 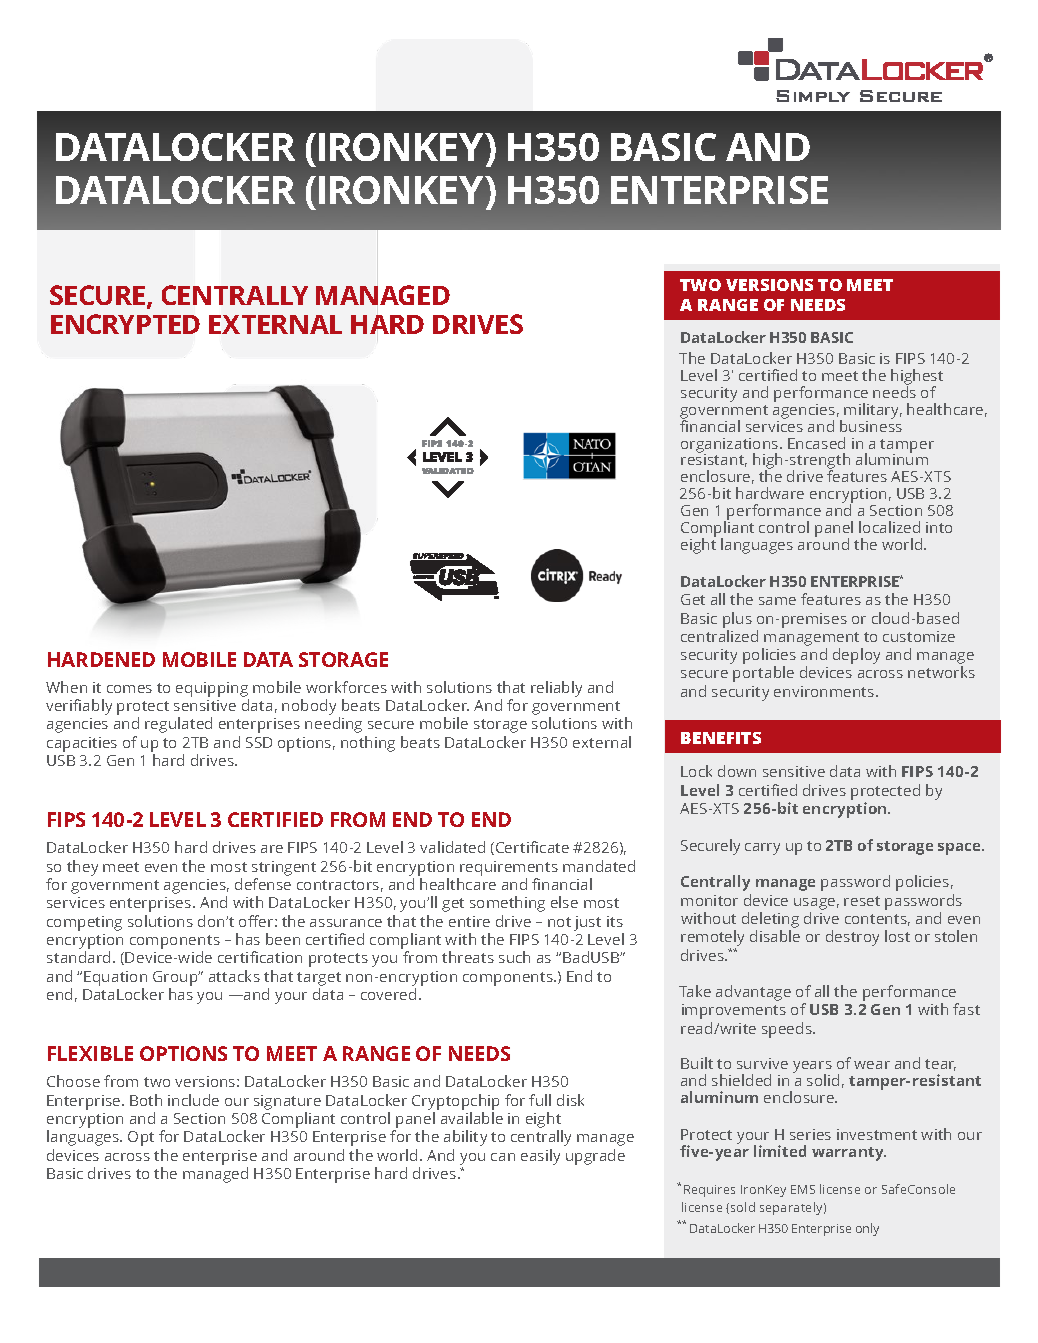 I want to click on organizations, so click(x=731, y=446).
